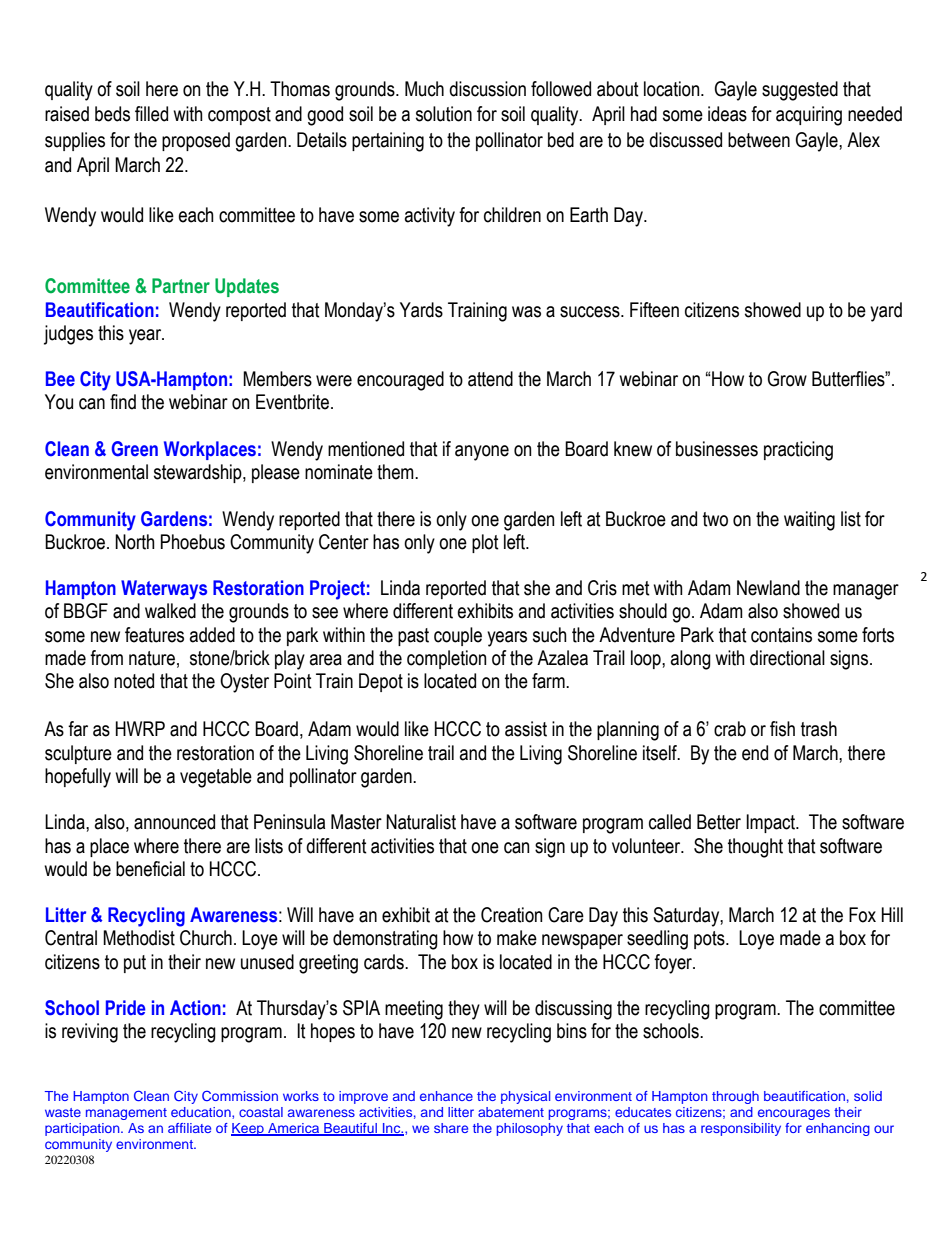 The image size is (952, 1233). What do you see at coordinates (809, 116) in the page?
I see `acquiring` at bounding box center [809, 116].
